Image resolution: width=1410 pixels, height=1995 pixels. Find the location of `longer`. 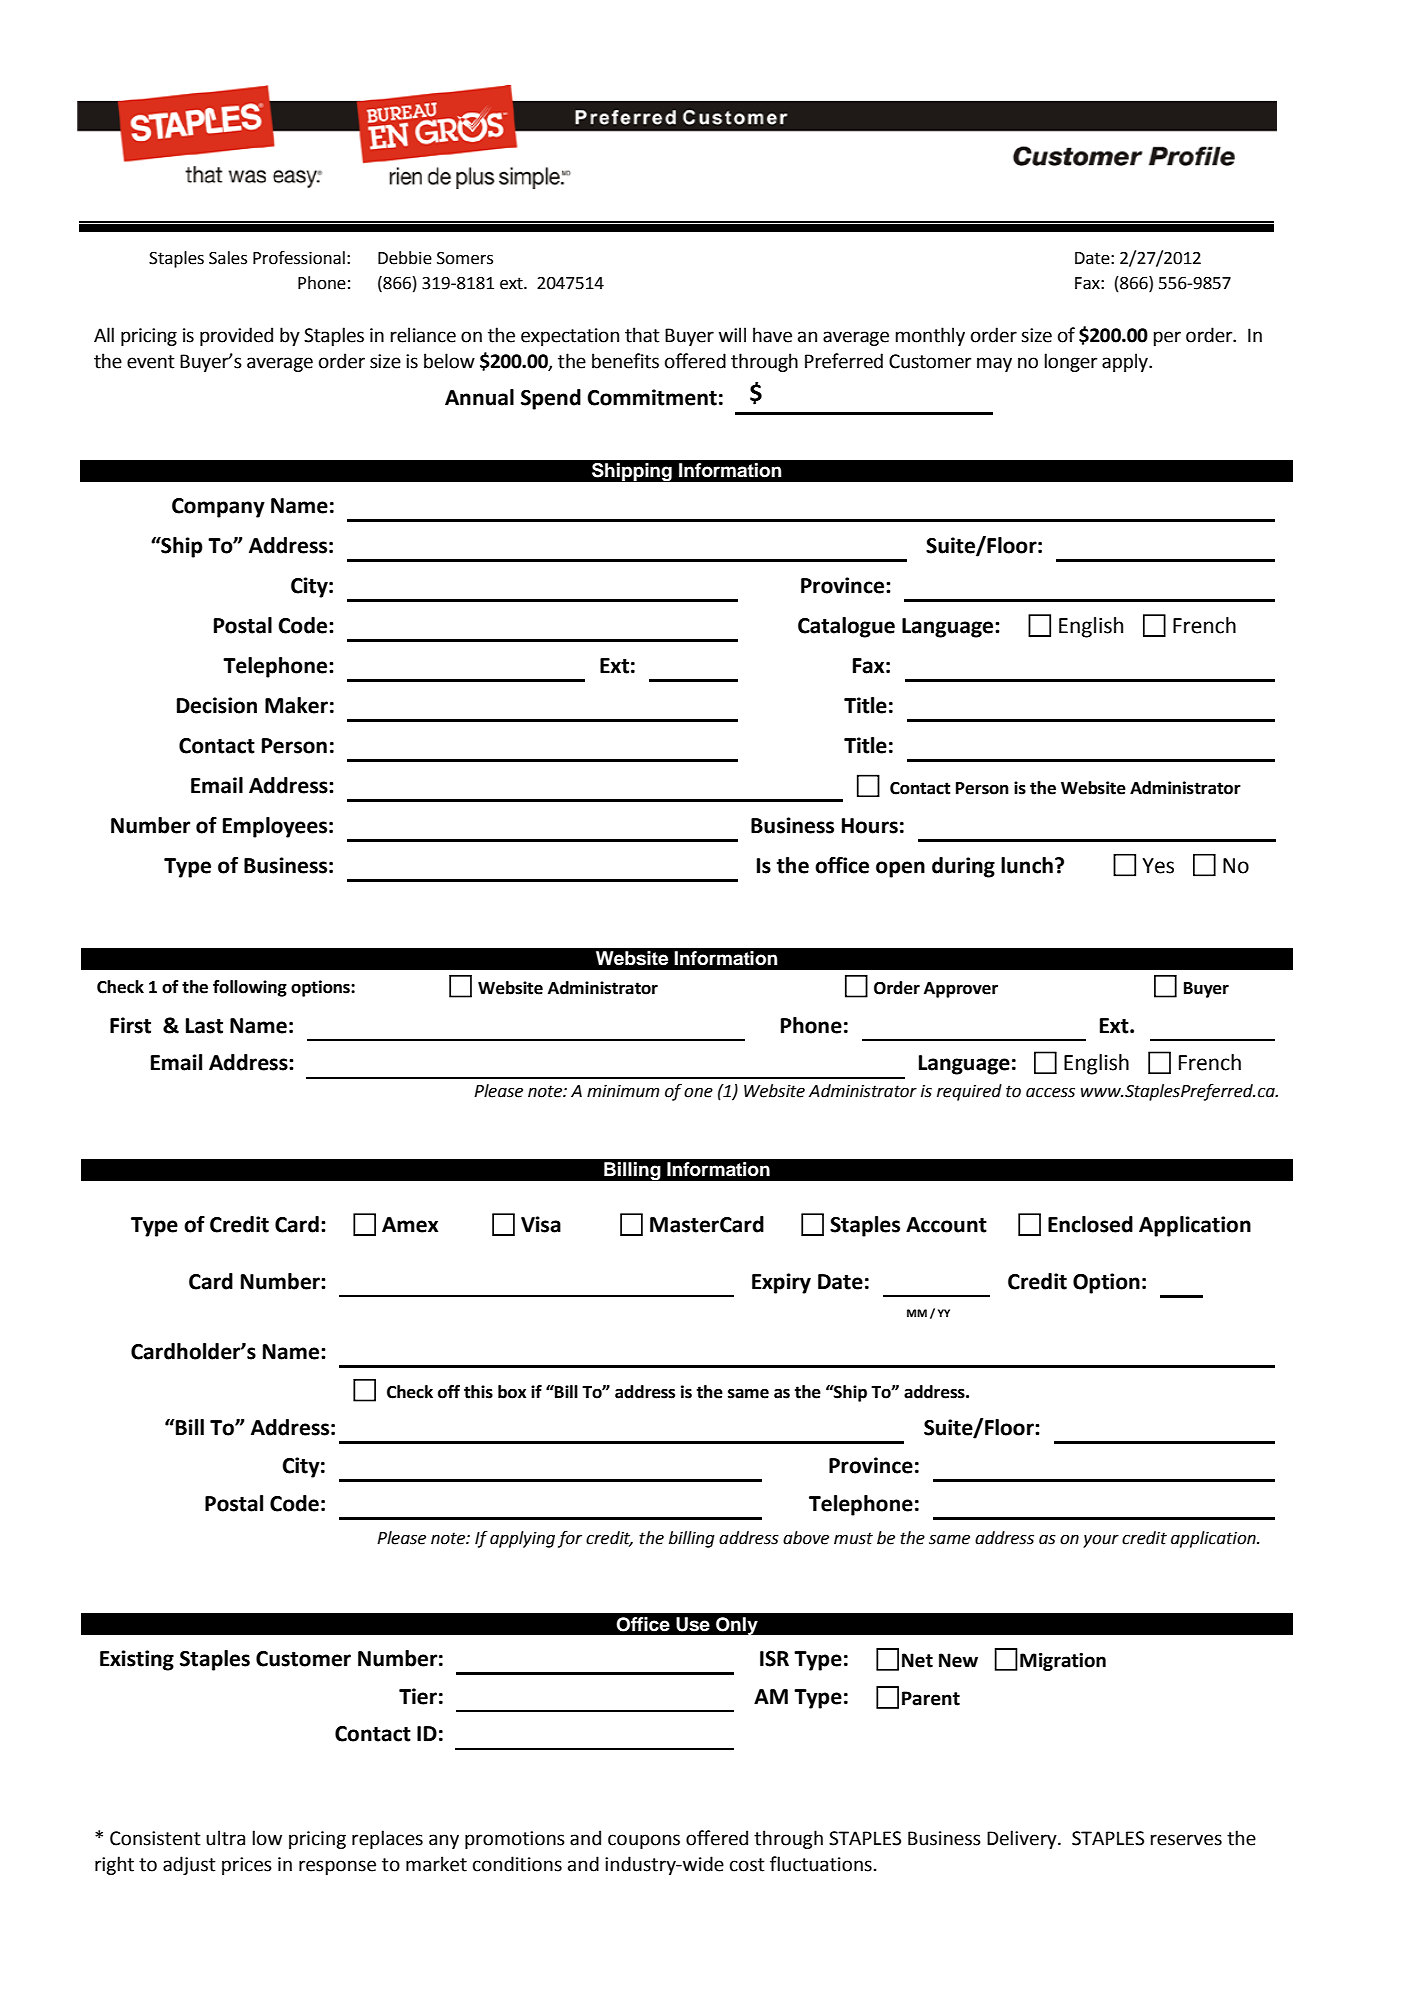

longer is located at coordinates (1070, 362).
